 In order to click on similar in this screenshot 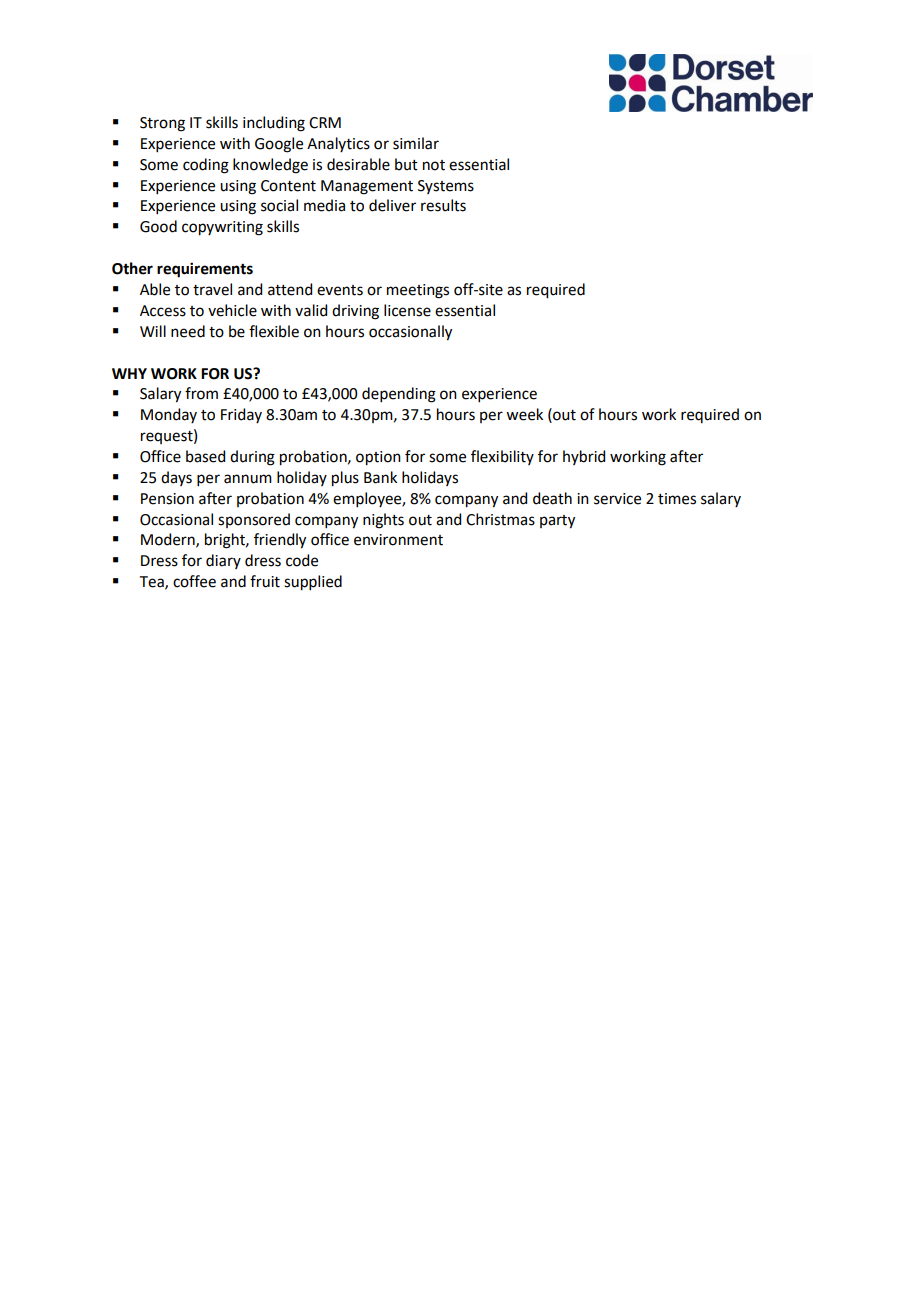, I will do `click(416, 143)`.
